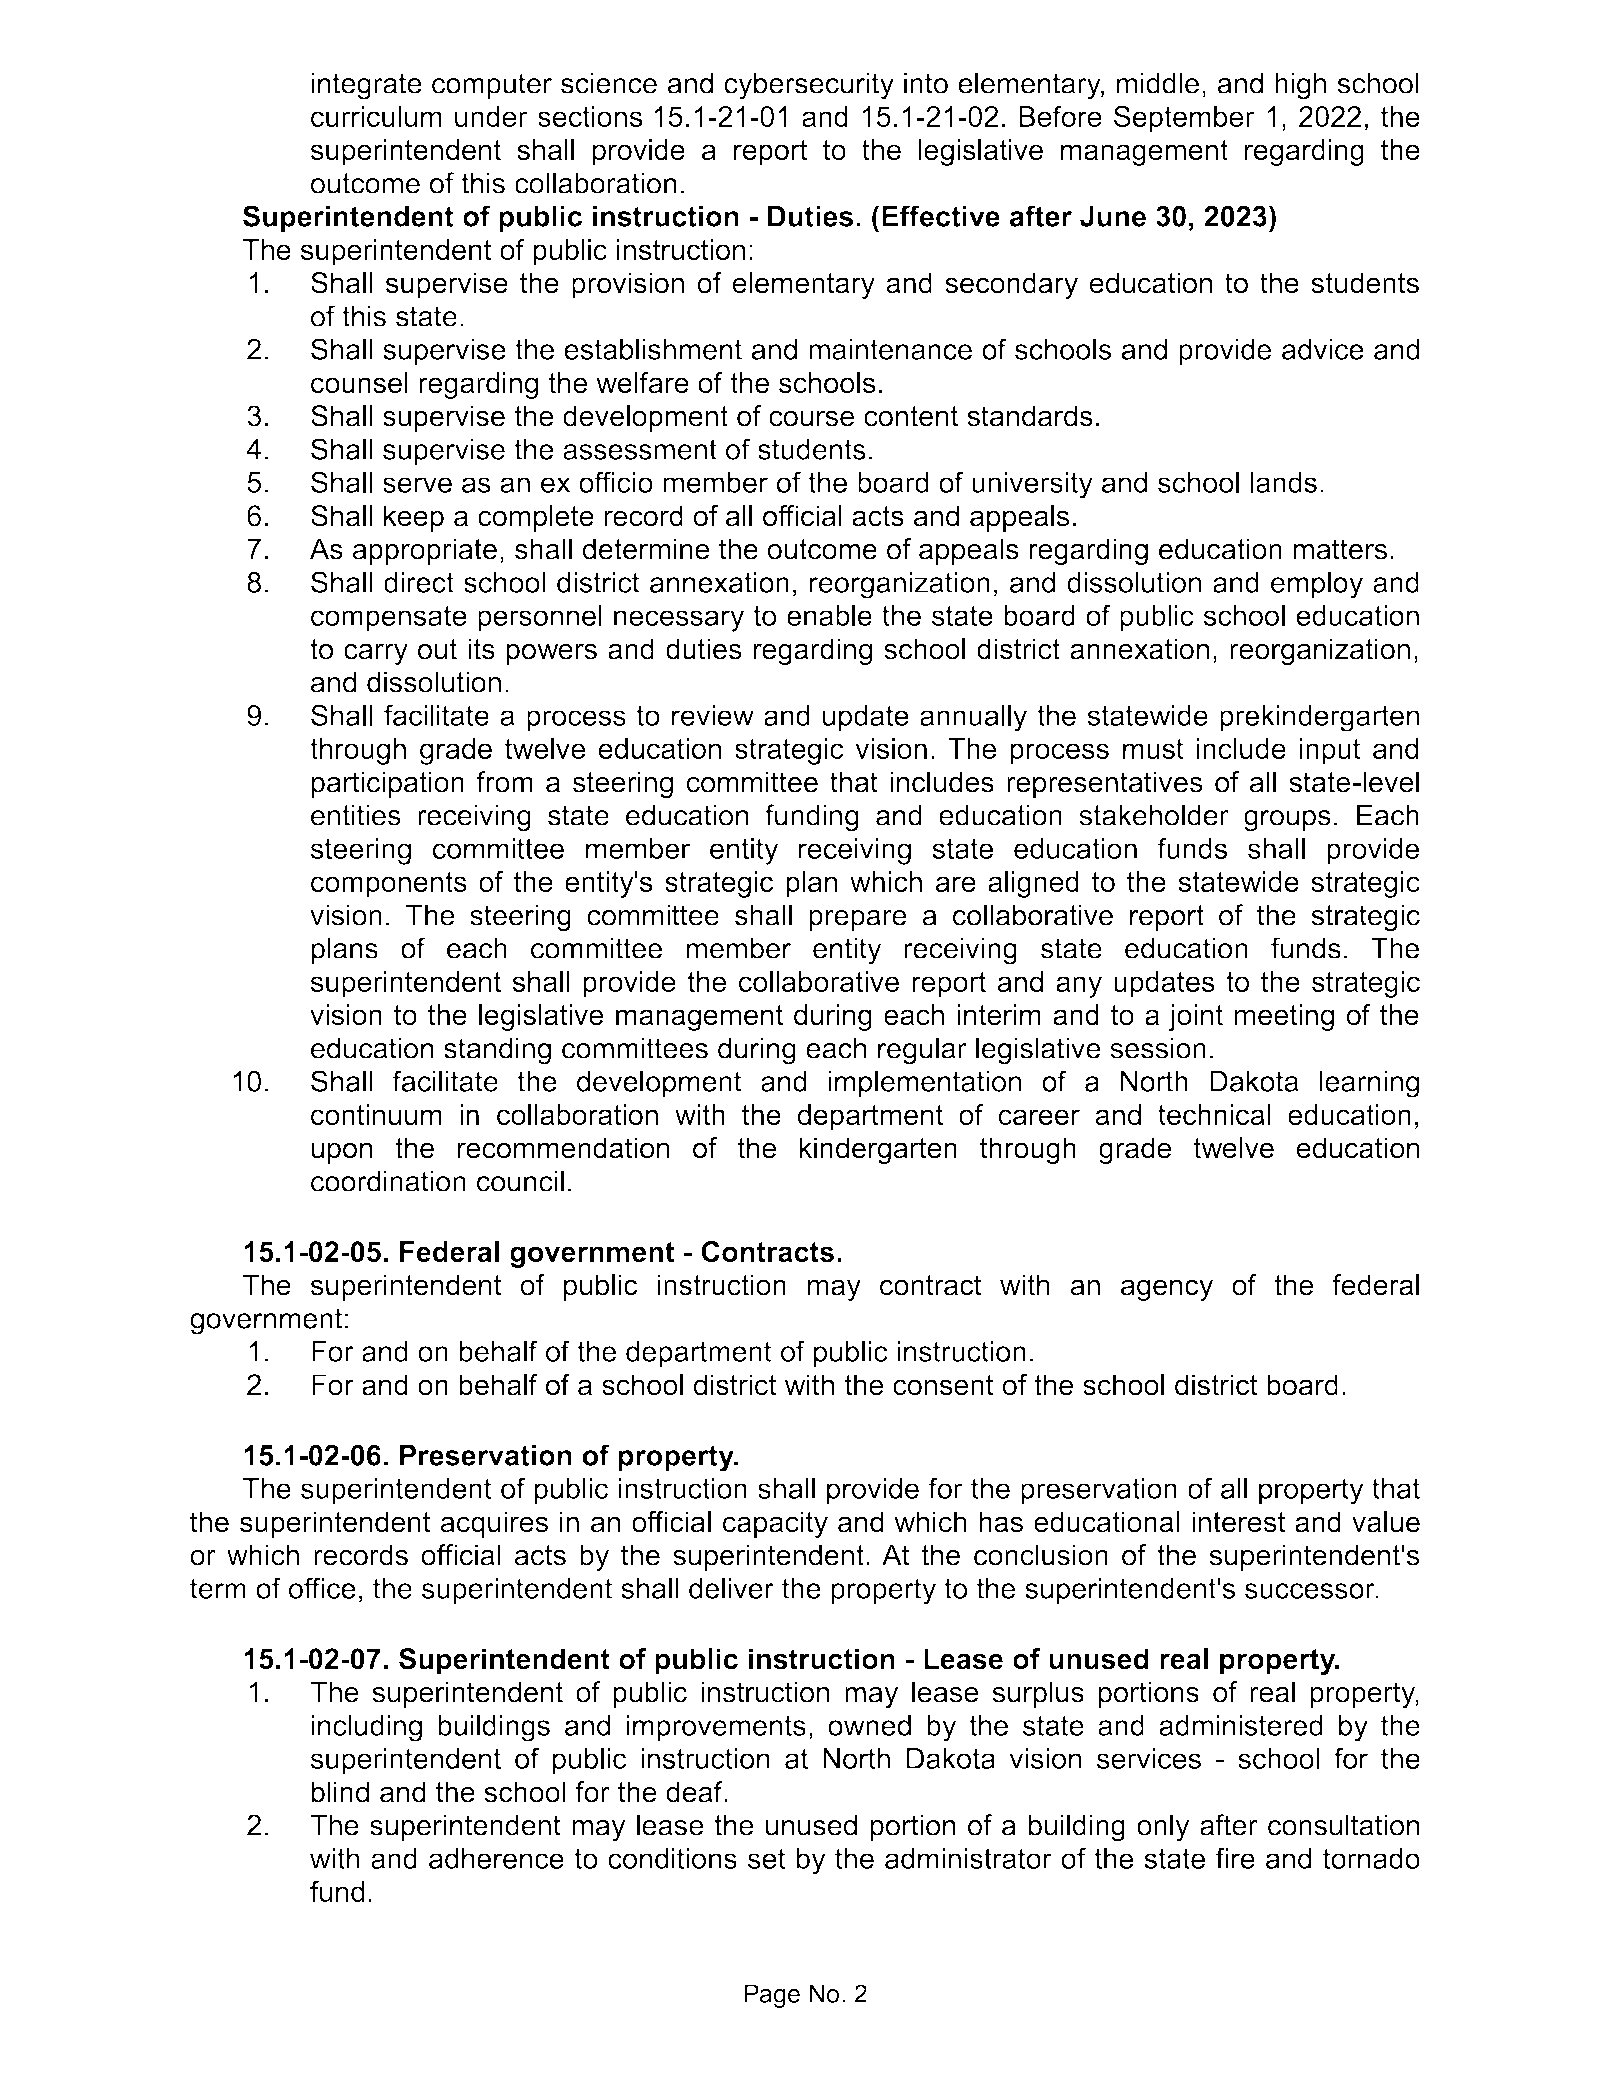 This screenshot has height=2083, width=1610. I want to click on adherence, so click(496, 1858).
